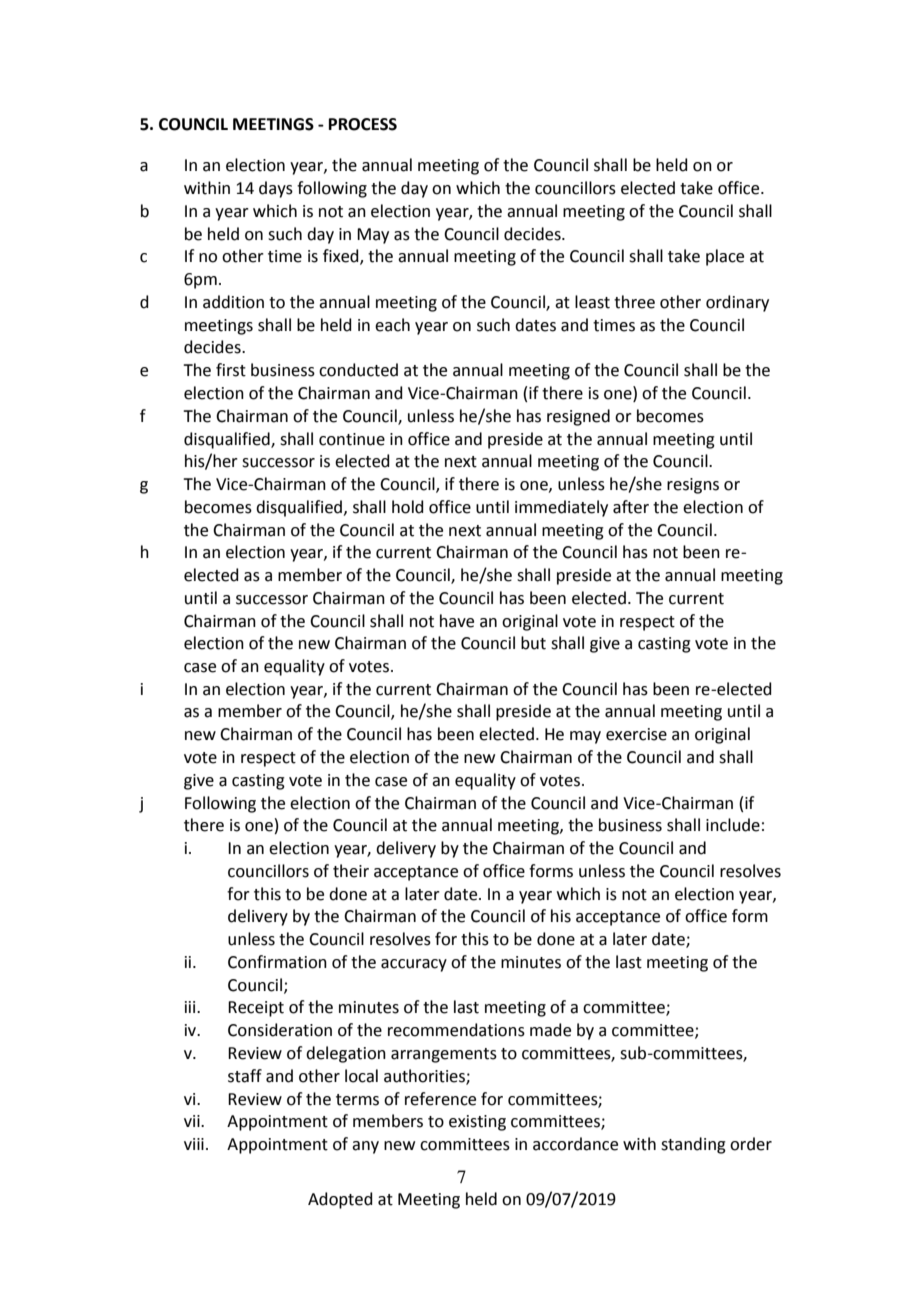  Describe the element at coordinates (194, 1144) in the document. I see `viii` at that location.
